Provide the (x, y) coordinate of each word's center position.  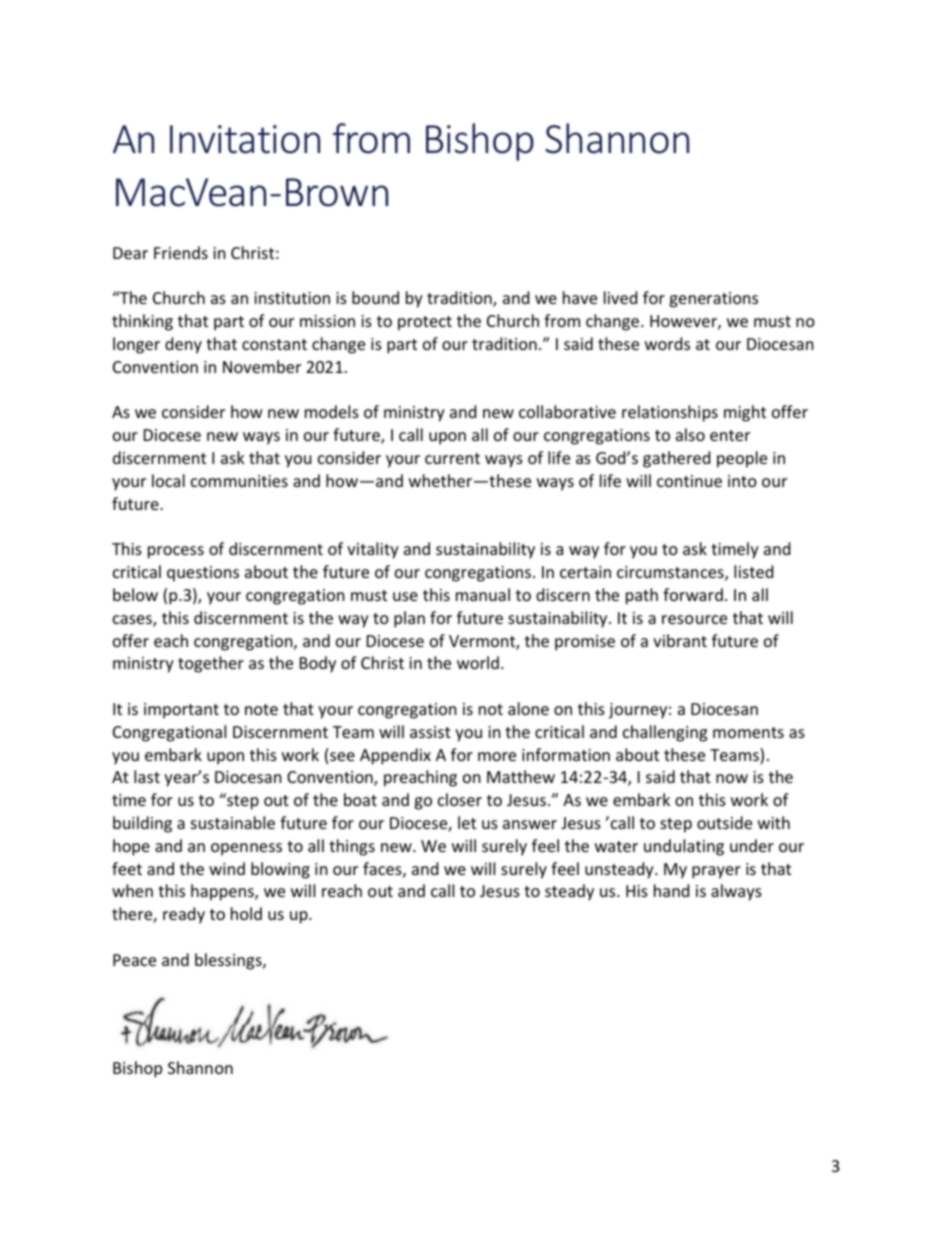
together (211, 664)
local (168, 480)
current (452, 458)
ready (184, 915)
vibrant (680, 640)
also (690, 434)
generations (713, 300)
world (478, 662)
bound (375, 297)
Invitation (245, 139)
